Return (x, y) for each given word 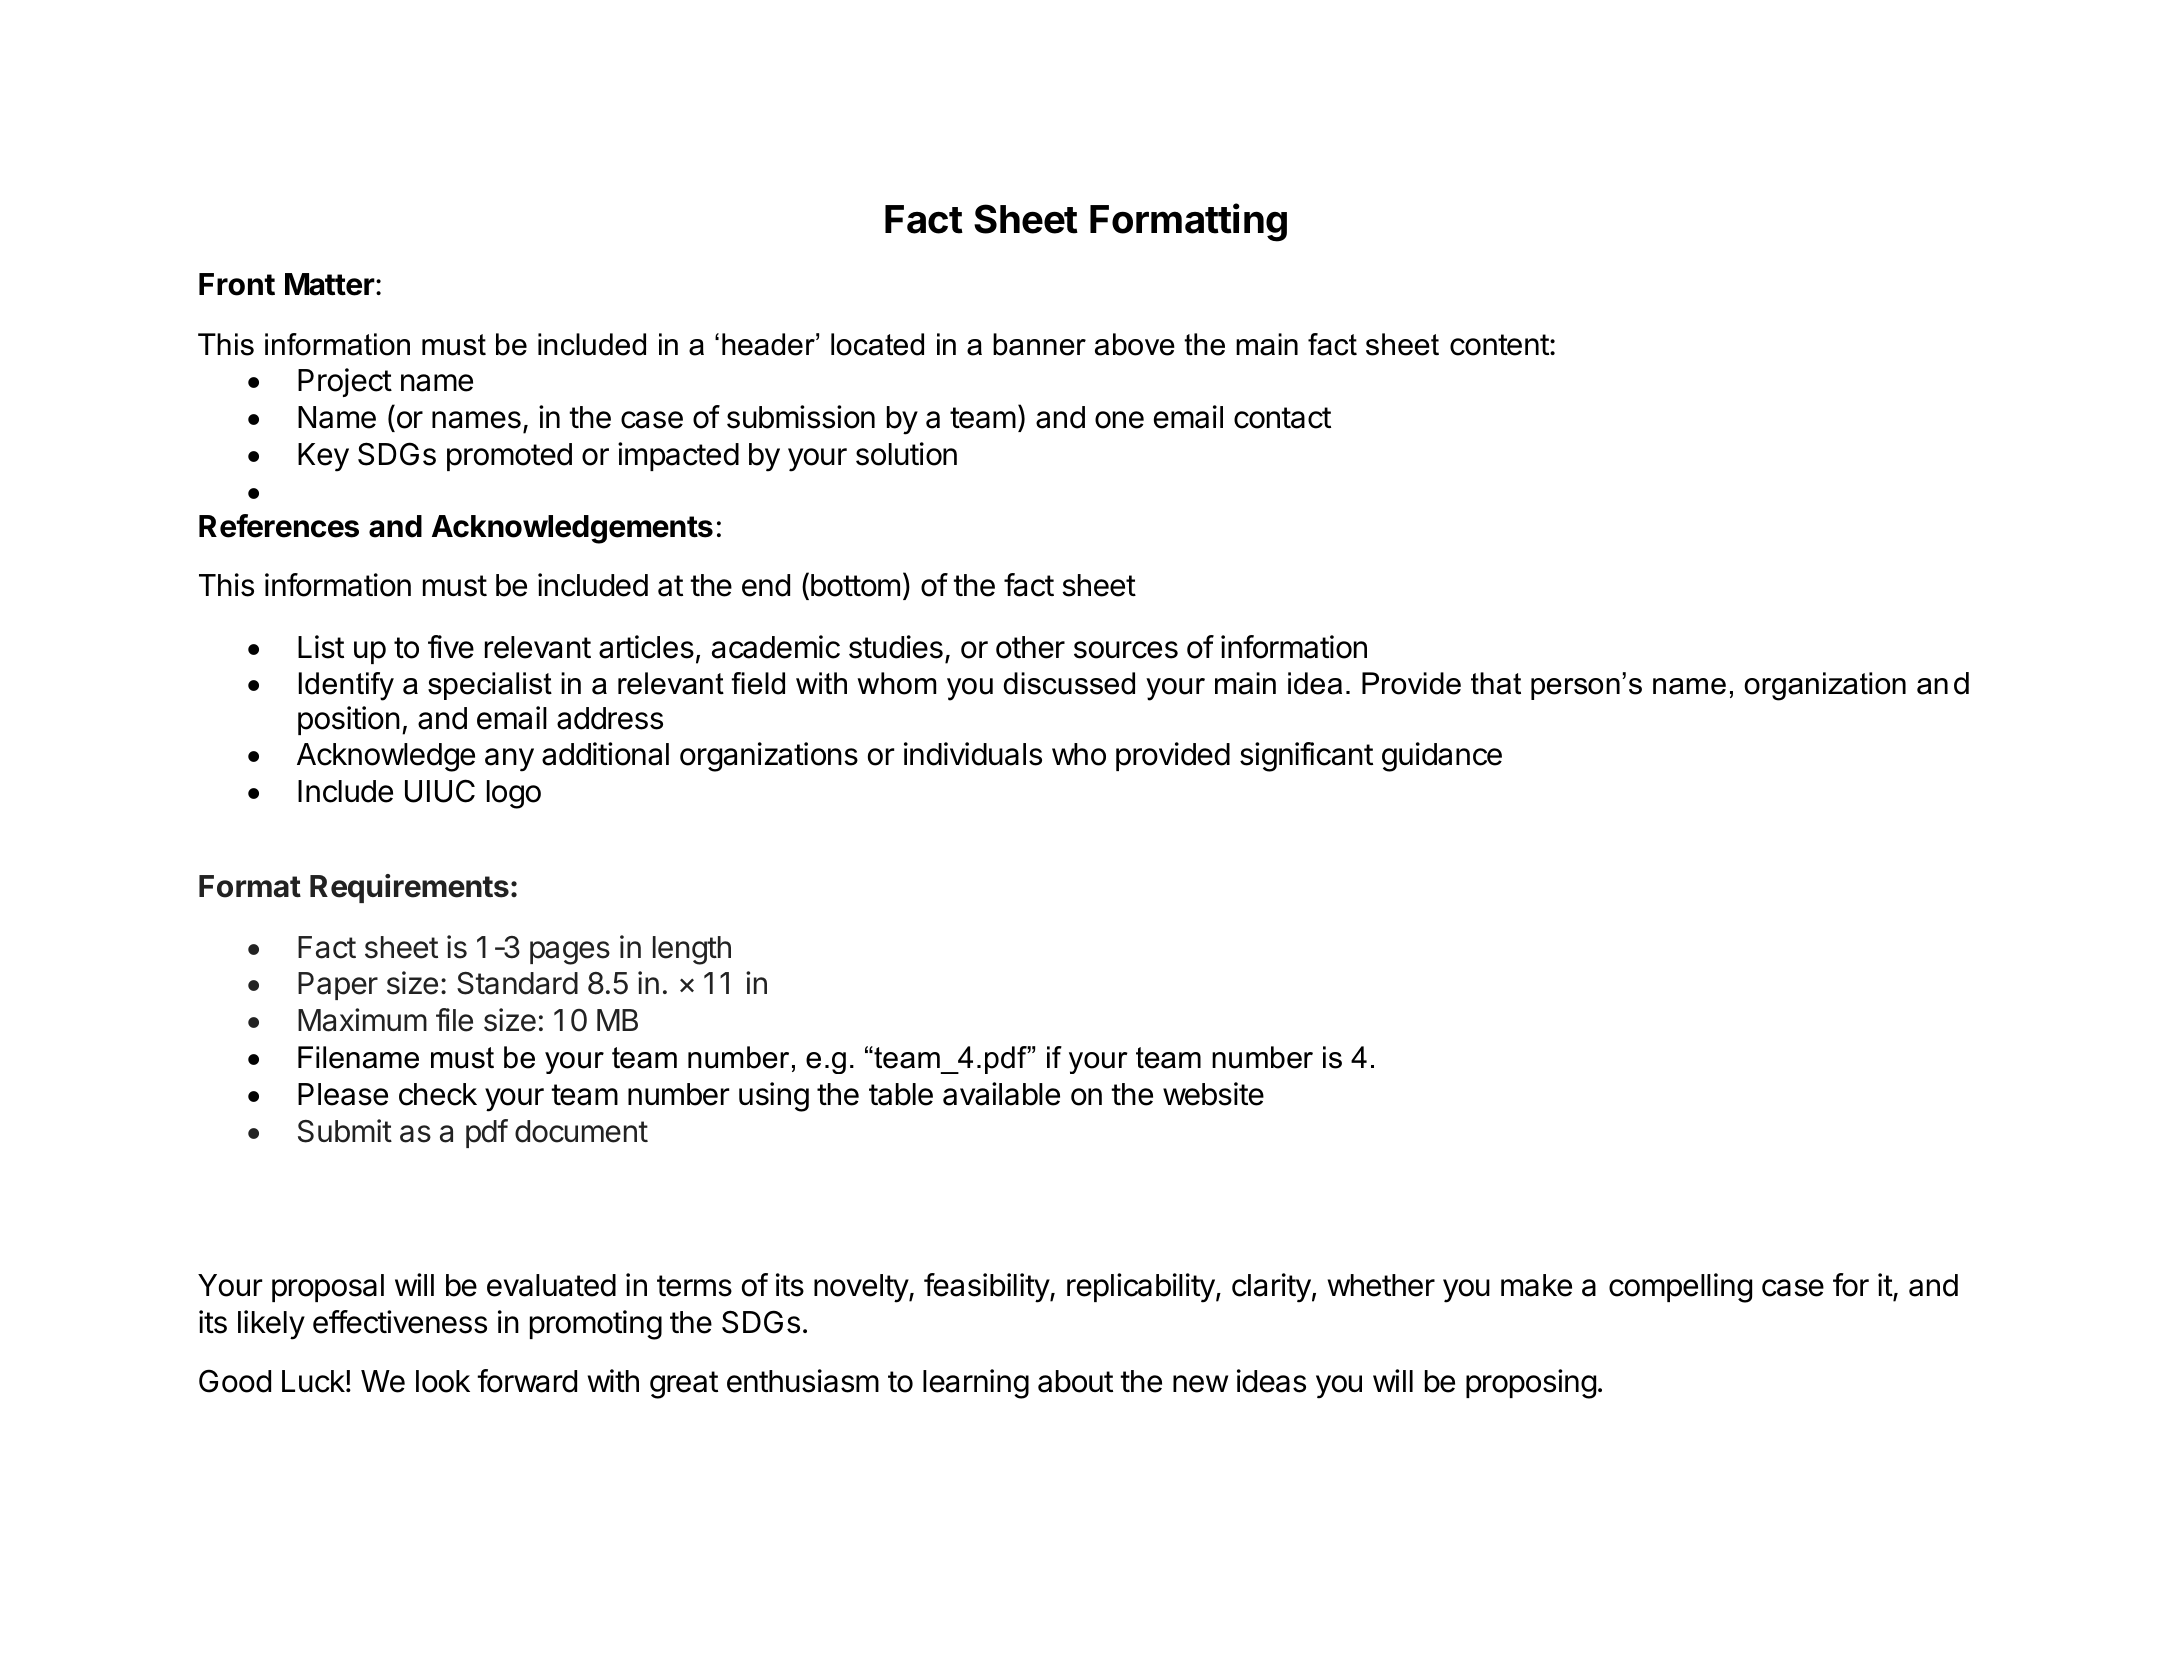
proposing (1531, 1384)
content (1499, 345)
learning (976, 1384)
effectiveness (400, 1322)
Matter (330, 284)
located (877, 344)
